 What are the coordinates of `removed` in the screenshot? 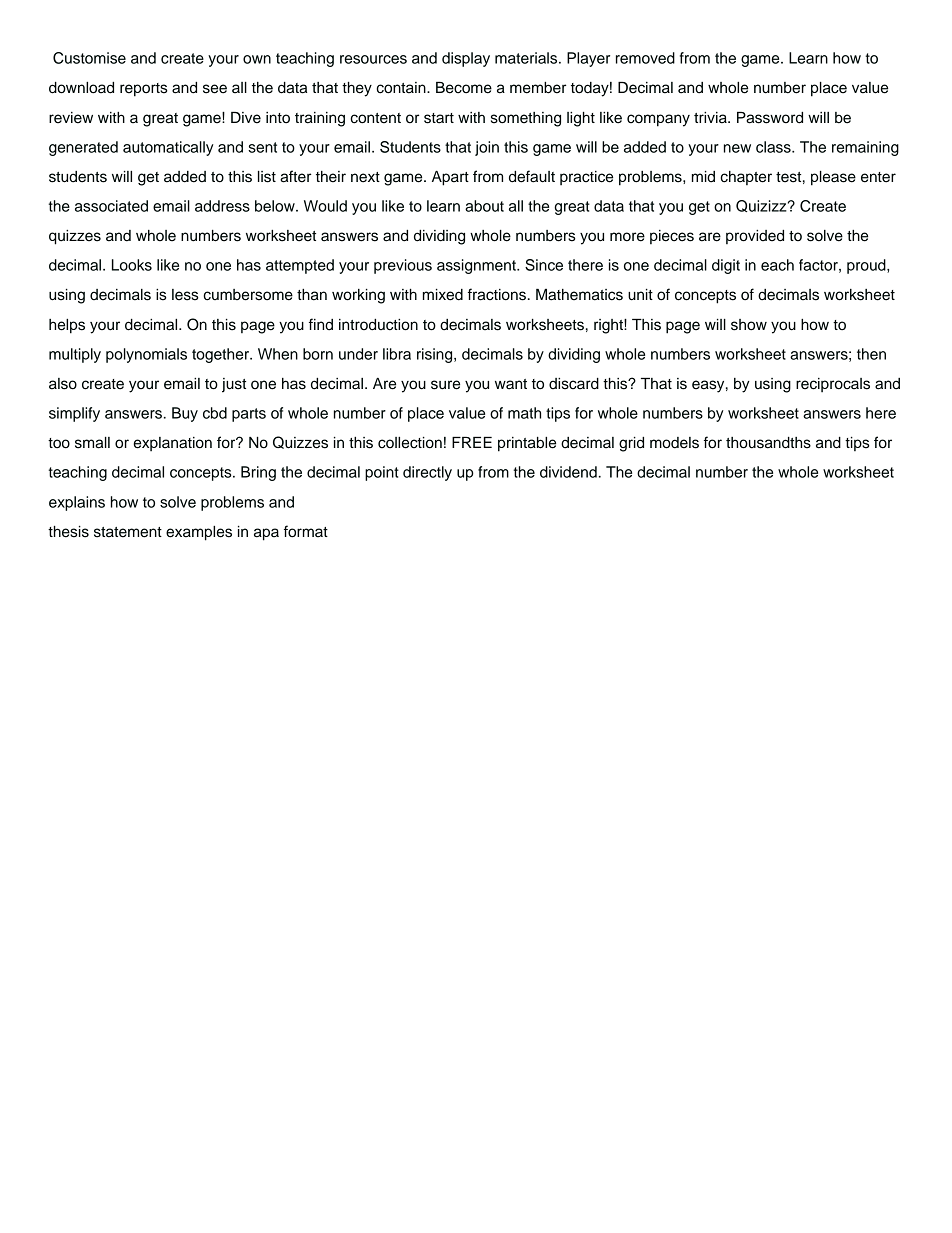 It's located at (645, 58).
